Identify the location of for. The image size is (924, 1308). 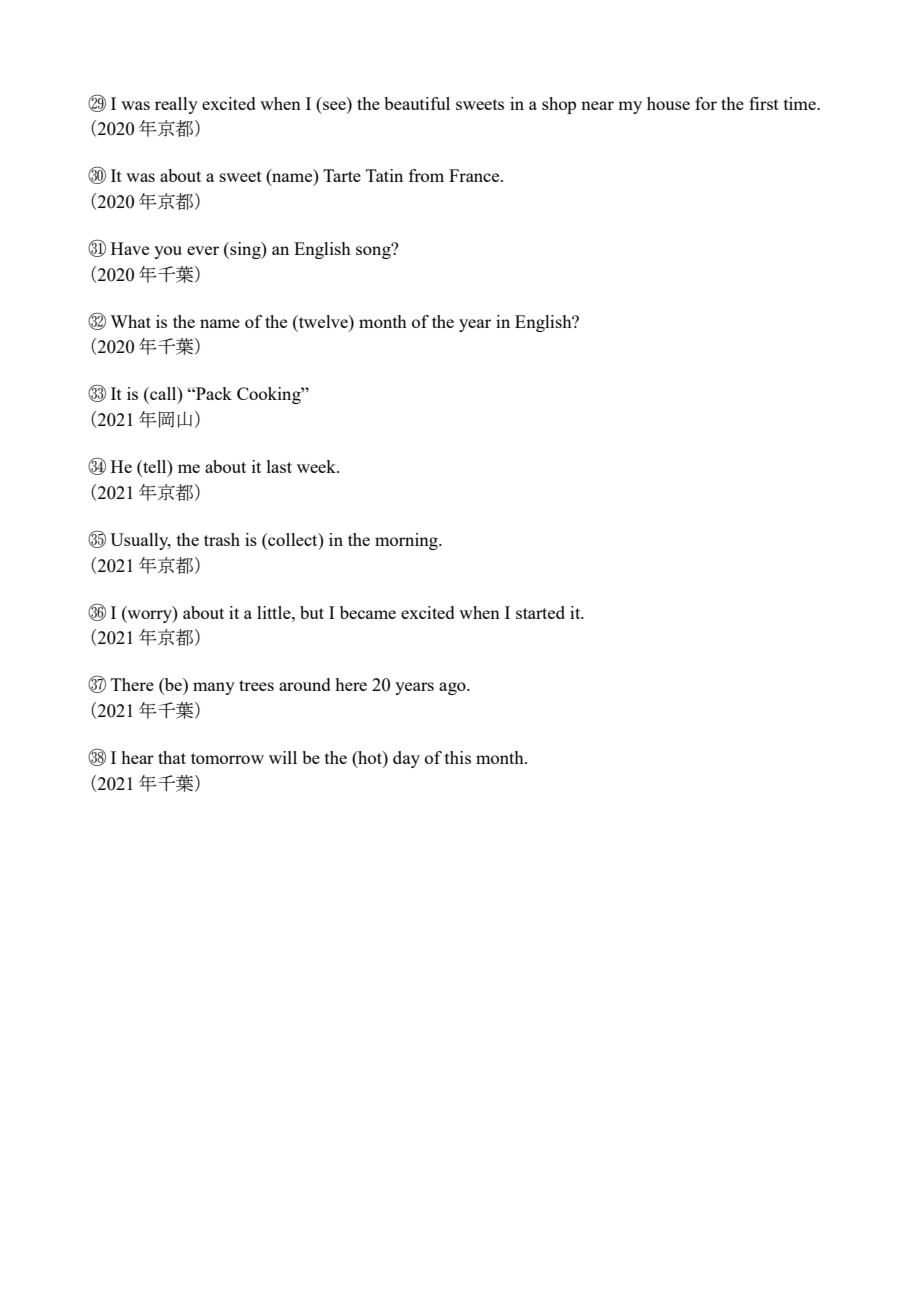
(706, 103).
